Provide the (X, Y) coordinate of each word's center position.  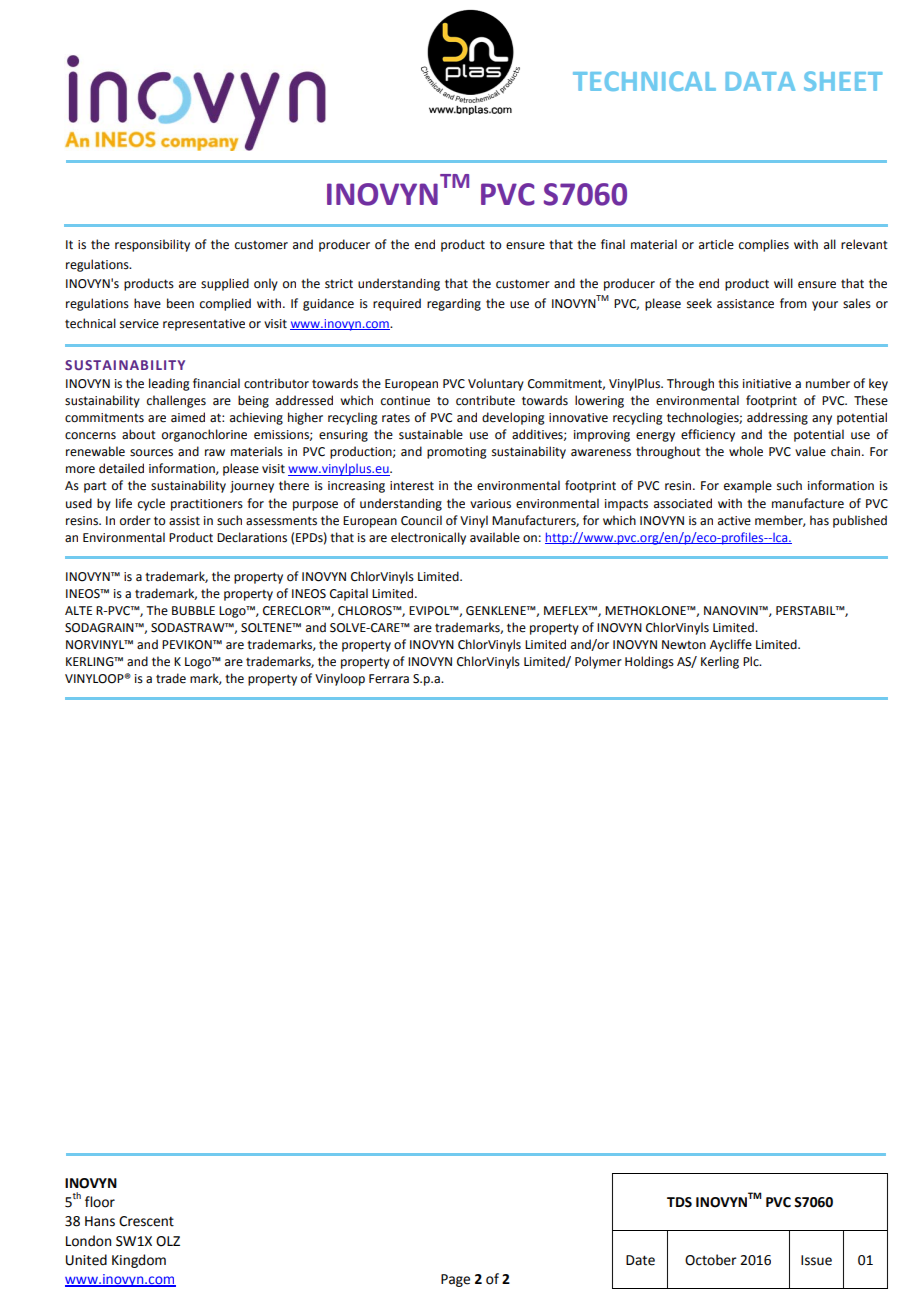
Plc (752, 661)
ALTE (78, 610)
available (495, 537)
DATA (760, 81)
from (793, 303)
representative (204, 325)
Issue (816, 1260)
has (819, 520)
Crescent (146, 1221)
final (613, 244)
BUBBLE (193, 611)
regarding (454, 304)
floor (100, 1202)
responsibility (152, 245)
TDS (679, 1202)
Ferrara (389, 679)
